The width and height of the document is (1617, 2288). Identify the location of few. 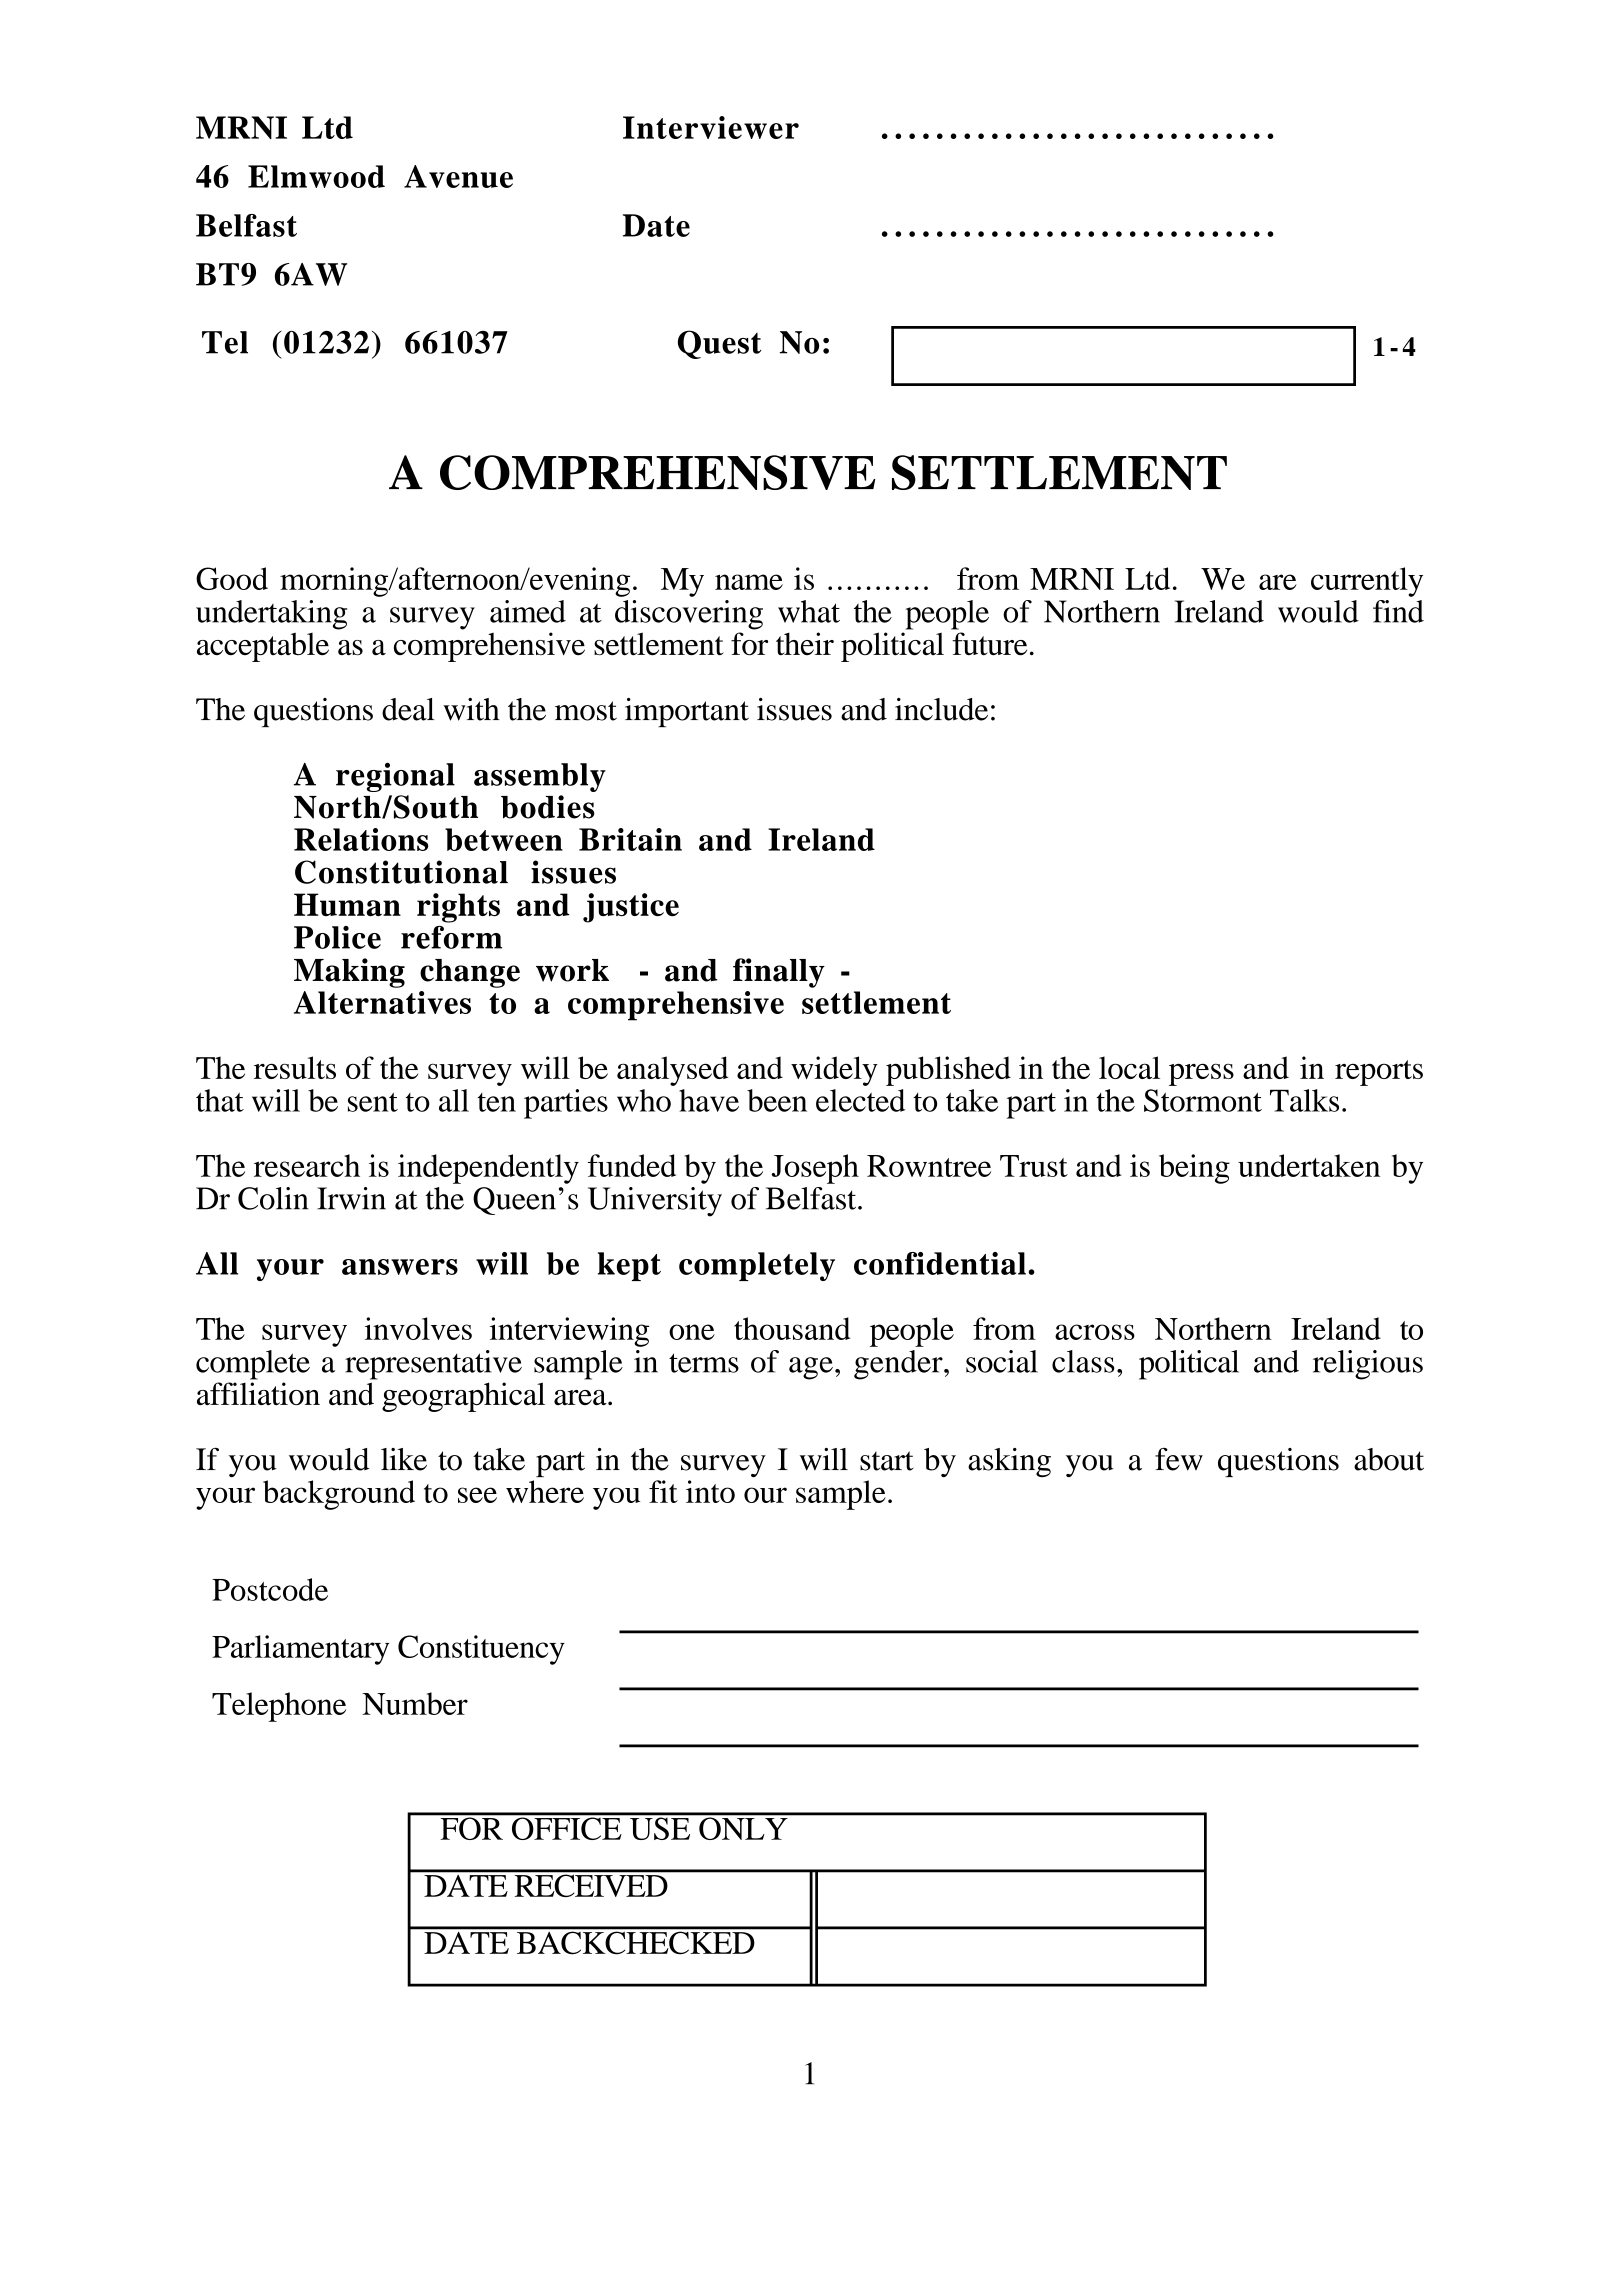
(1179, 1459).
